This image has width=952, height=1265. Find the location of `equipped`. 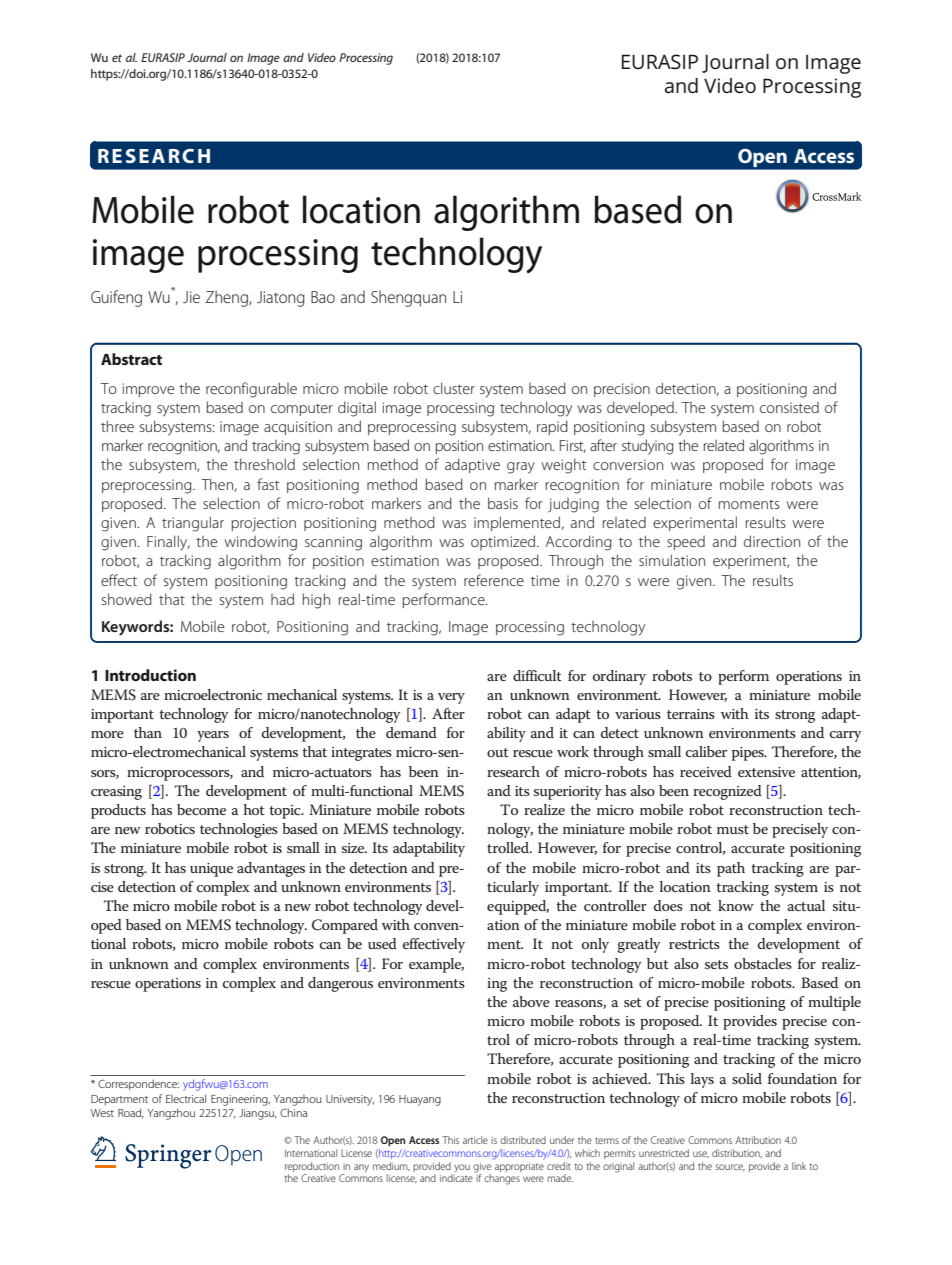

equipped is located at coordinates (518, 907).
